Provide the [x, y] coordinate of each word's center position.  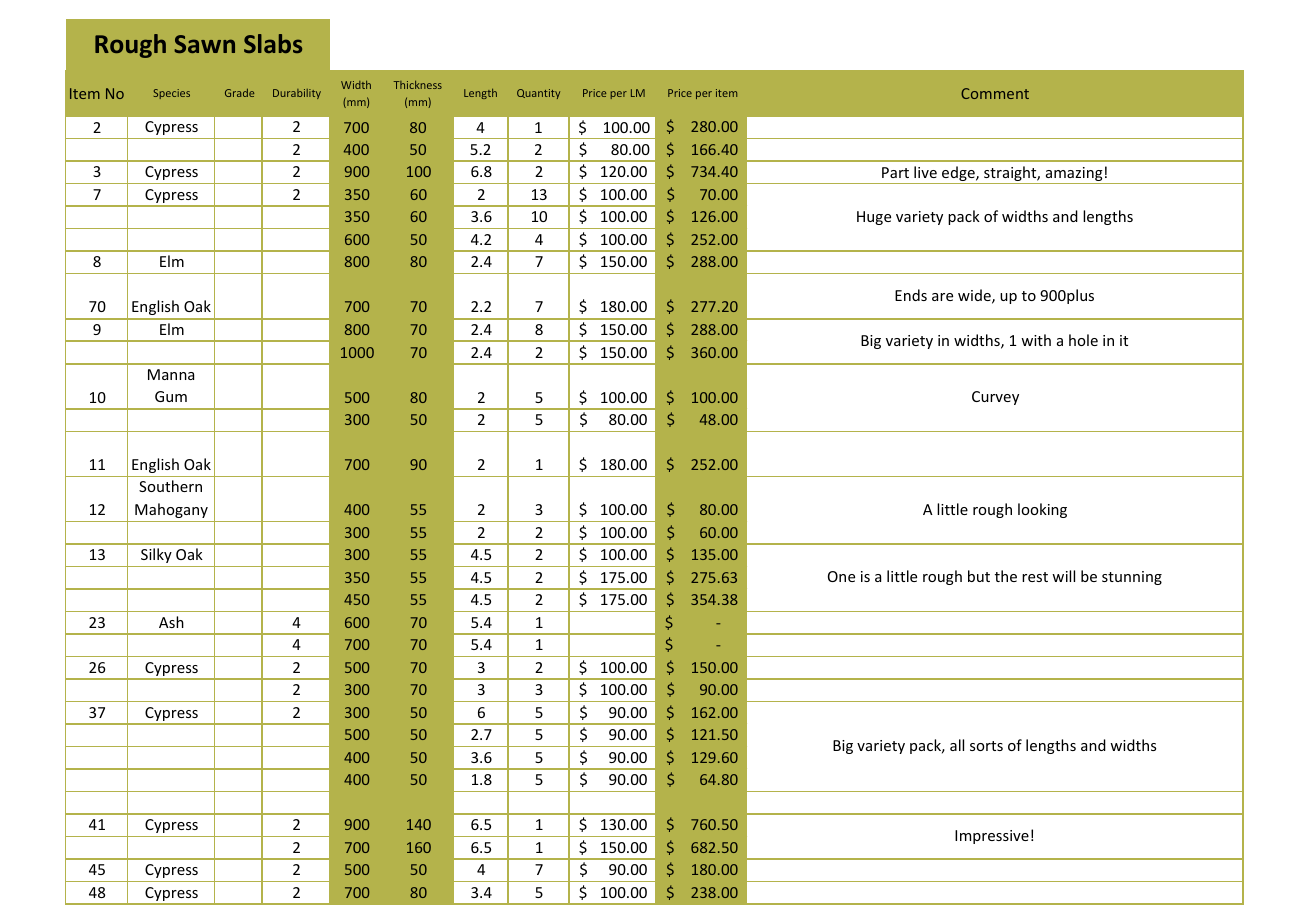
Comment [995, 93]
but [979, 576]
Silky [156, 555]
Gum [171, 396]
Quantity [538, 94]
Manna [171, 374]
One [841, 576]
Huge [874, 218]
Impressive [992, 837]
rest [1035, 577]
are [942, 297]
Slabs [273, 43]
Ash [171, 622]
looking [1042, 510]
